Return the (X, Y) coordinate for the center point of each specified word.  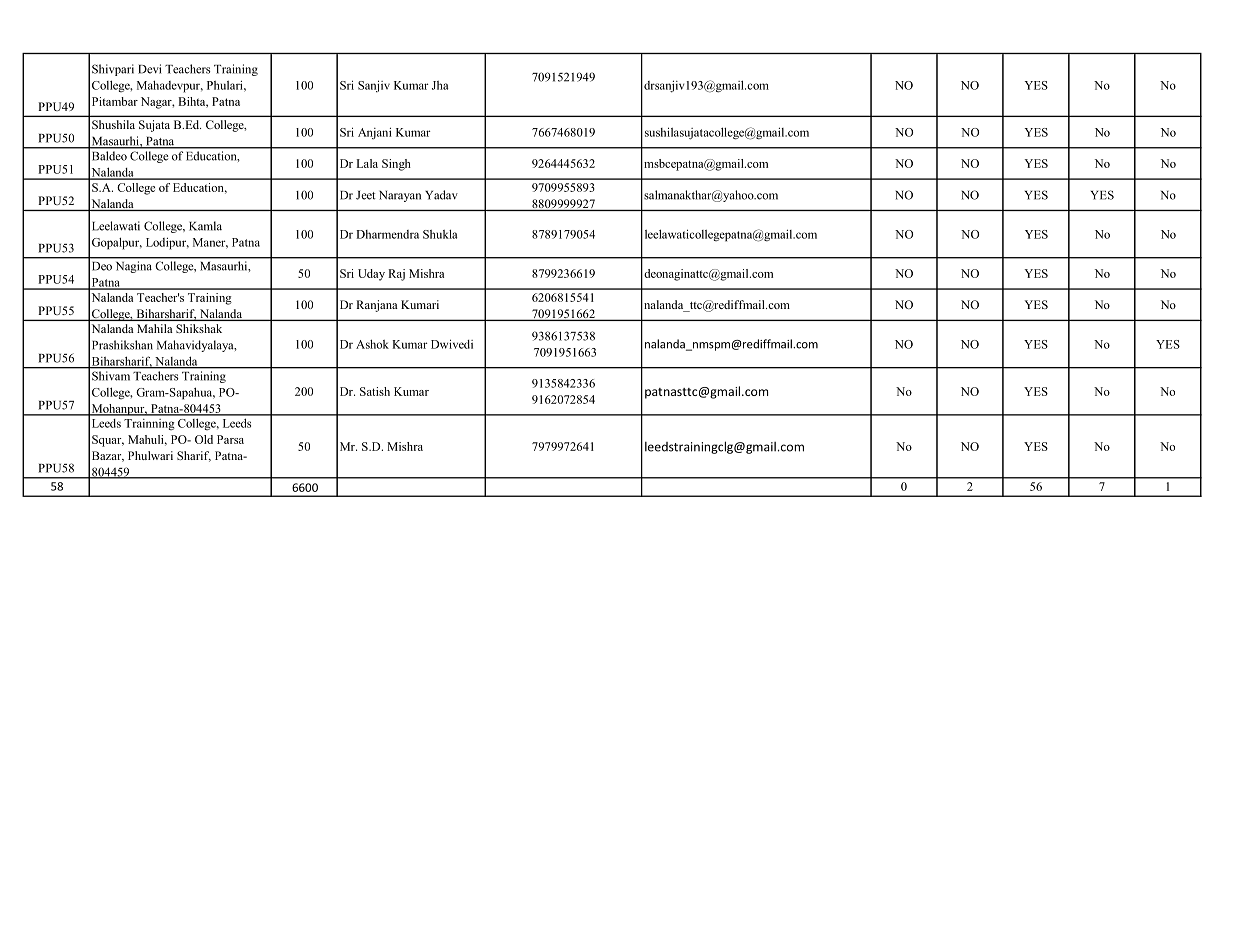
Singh (396, 165)
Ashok (372, 344)
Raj (396, 275)
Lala (367, 163)
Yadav (441, 195)
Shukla (440, 234)
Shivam (111, 376)
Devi (149, 69)
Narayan (400, 196)
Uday (371, 275)
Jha (440, 85)
